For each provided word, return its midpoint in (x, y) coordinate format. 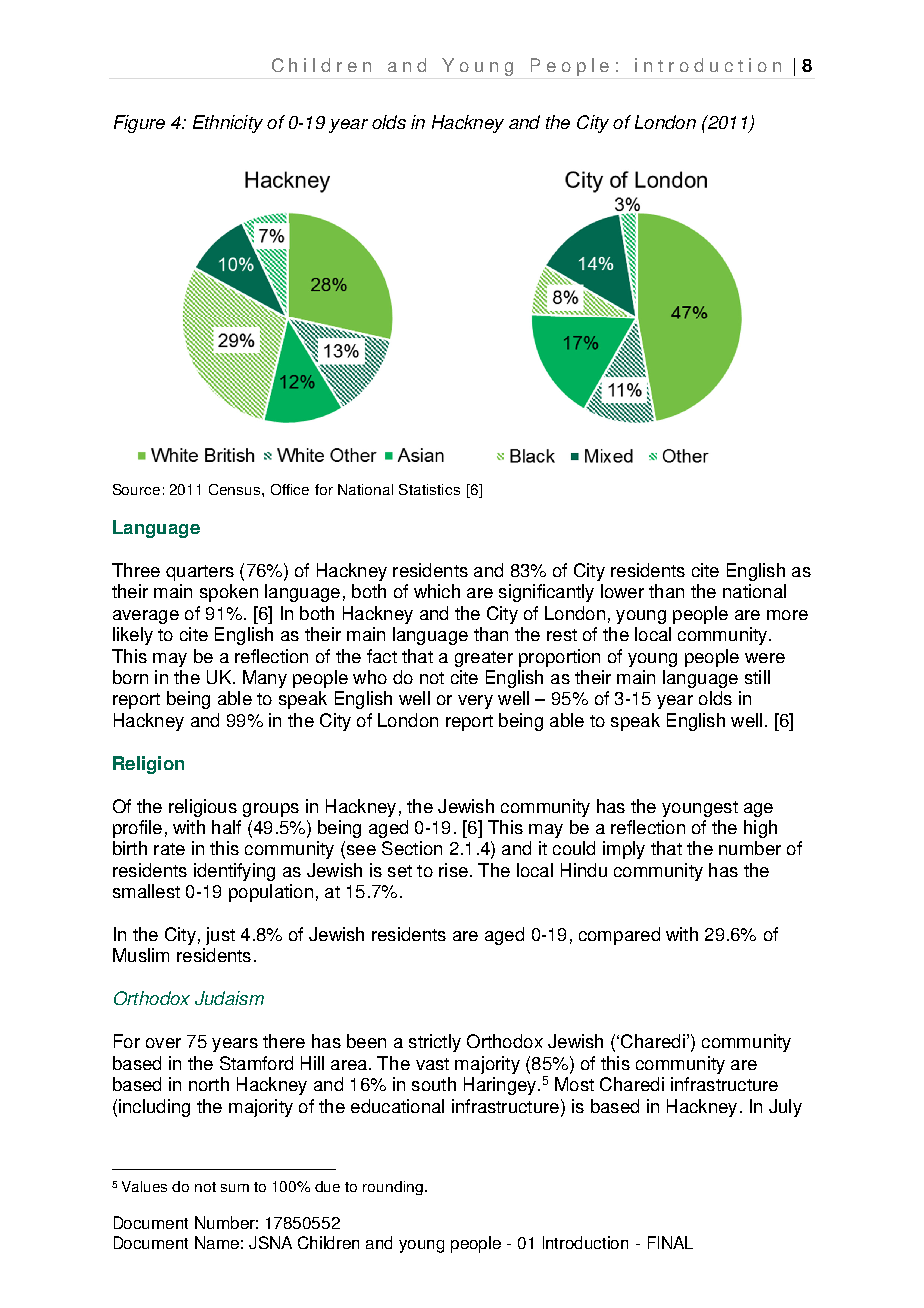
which (437, 591)
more (787, 615)
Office (290, 489)
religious (203, 808)
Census (236, 489)
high (760, 829)
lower (622, 591)
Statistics (429, 489)
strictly (435, 1043)
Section (412, 848)
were (765, 658)
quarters (200, 573)
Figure (139, 124)
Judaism (229, 998)
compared (619, 936)
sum (235, 1188)
